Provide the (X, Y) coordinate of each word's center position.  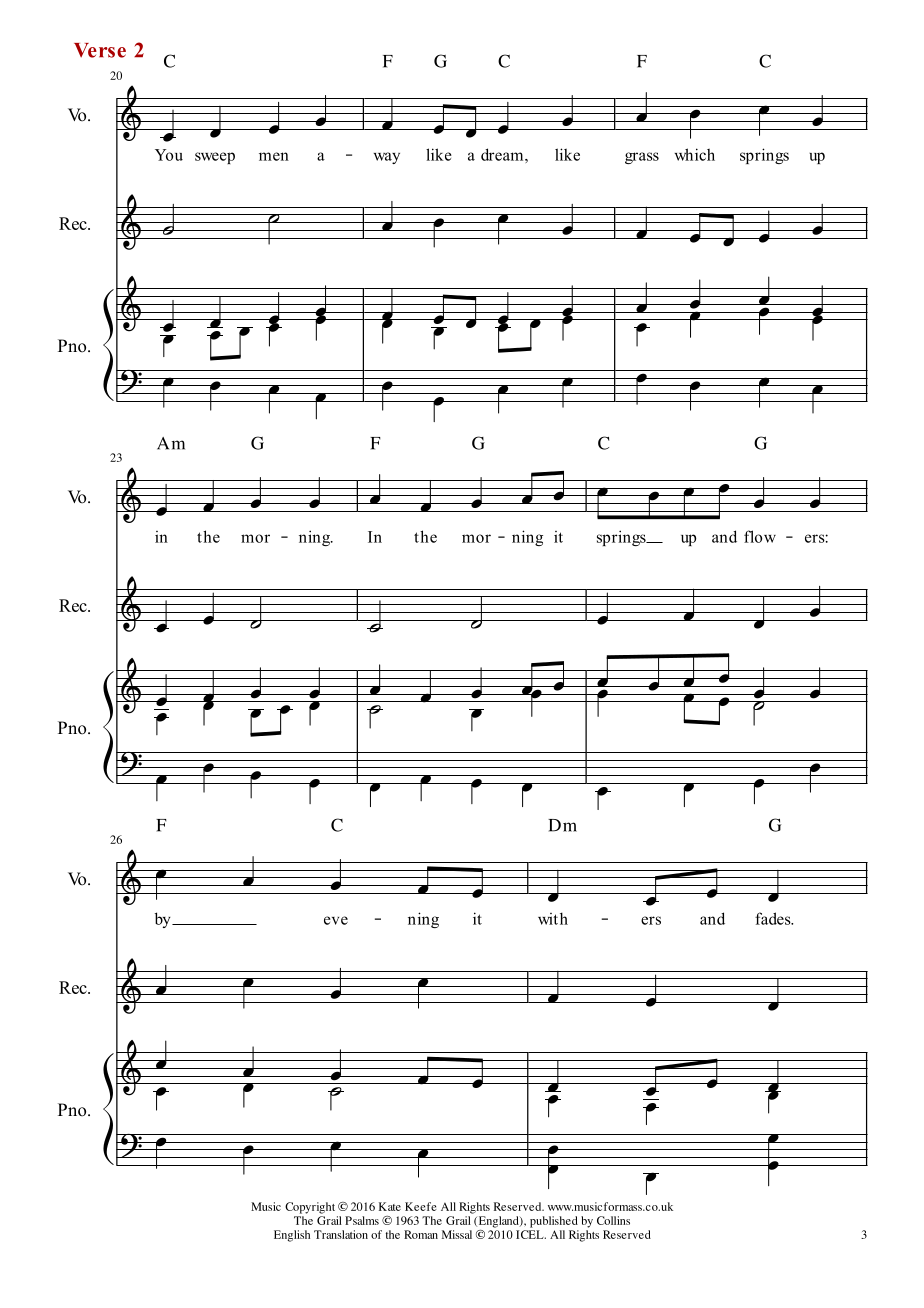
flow (760, 536)
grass (642, 158)
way (386, 158)
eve (336, 920)
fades (774, 918)
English (292, 1236)
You (169, 155)
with (553, 918)
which (694, 154)
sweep (215, 158)
